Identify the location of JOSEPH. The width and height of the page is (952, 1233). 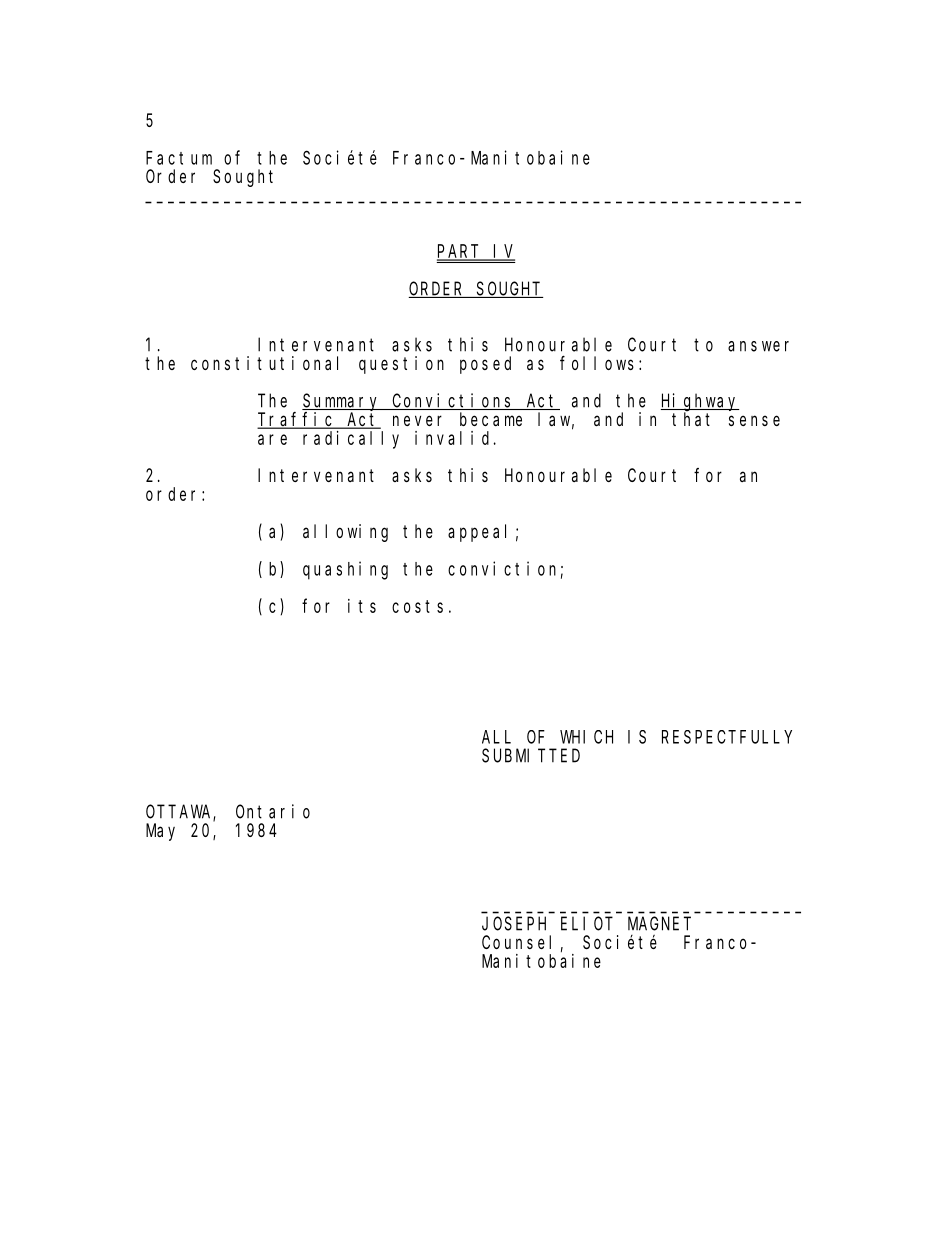
(514, 924).
